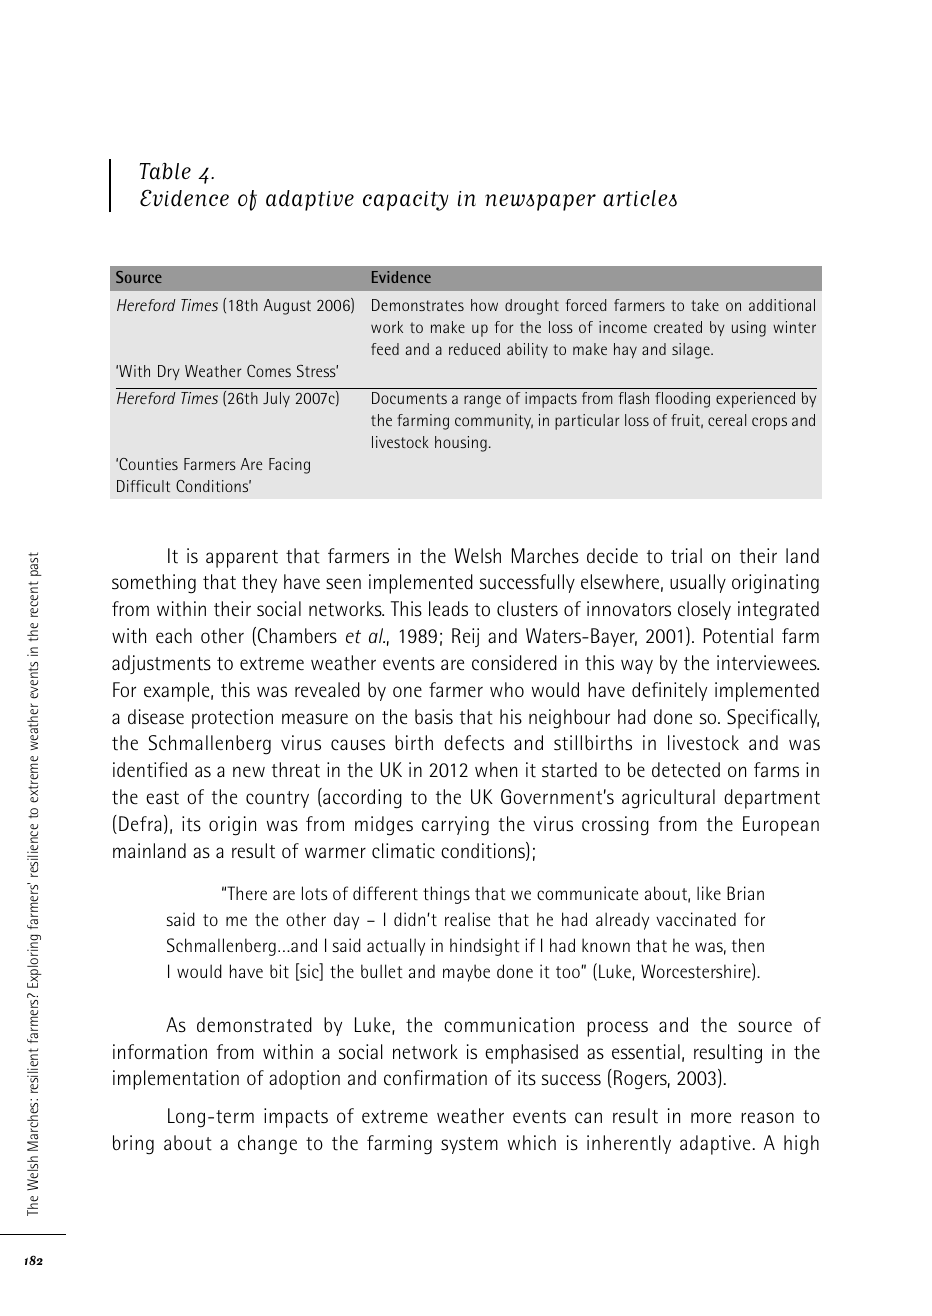 This document has height=1316, width=932. What do you see at coordinates (727, 420) in the document?
I see `cereal` at bounding box center [727, 420].
